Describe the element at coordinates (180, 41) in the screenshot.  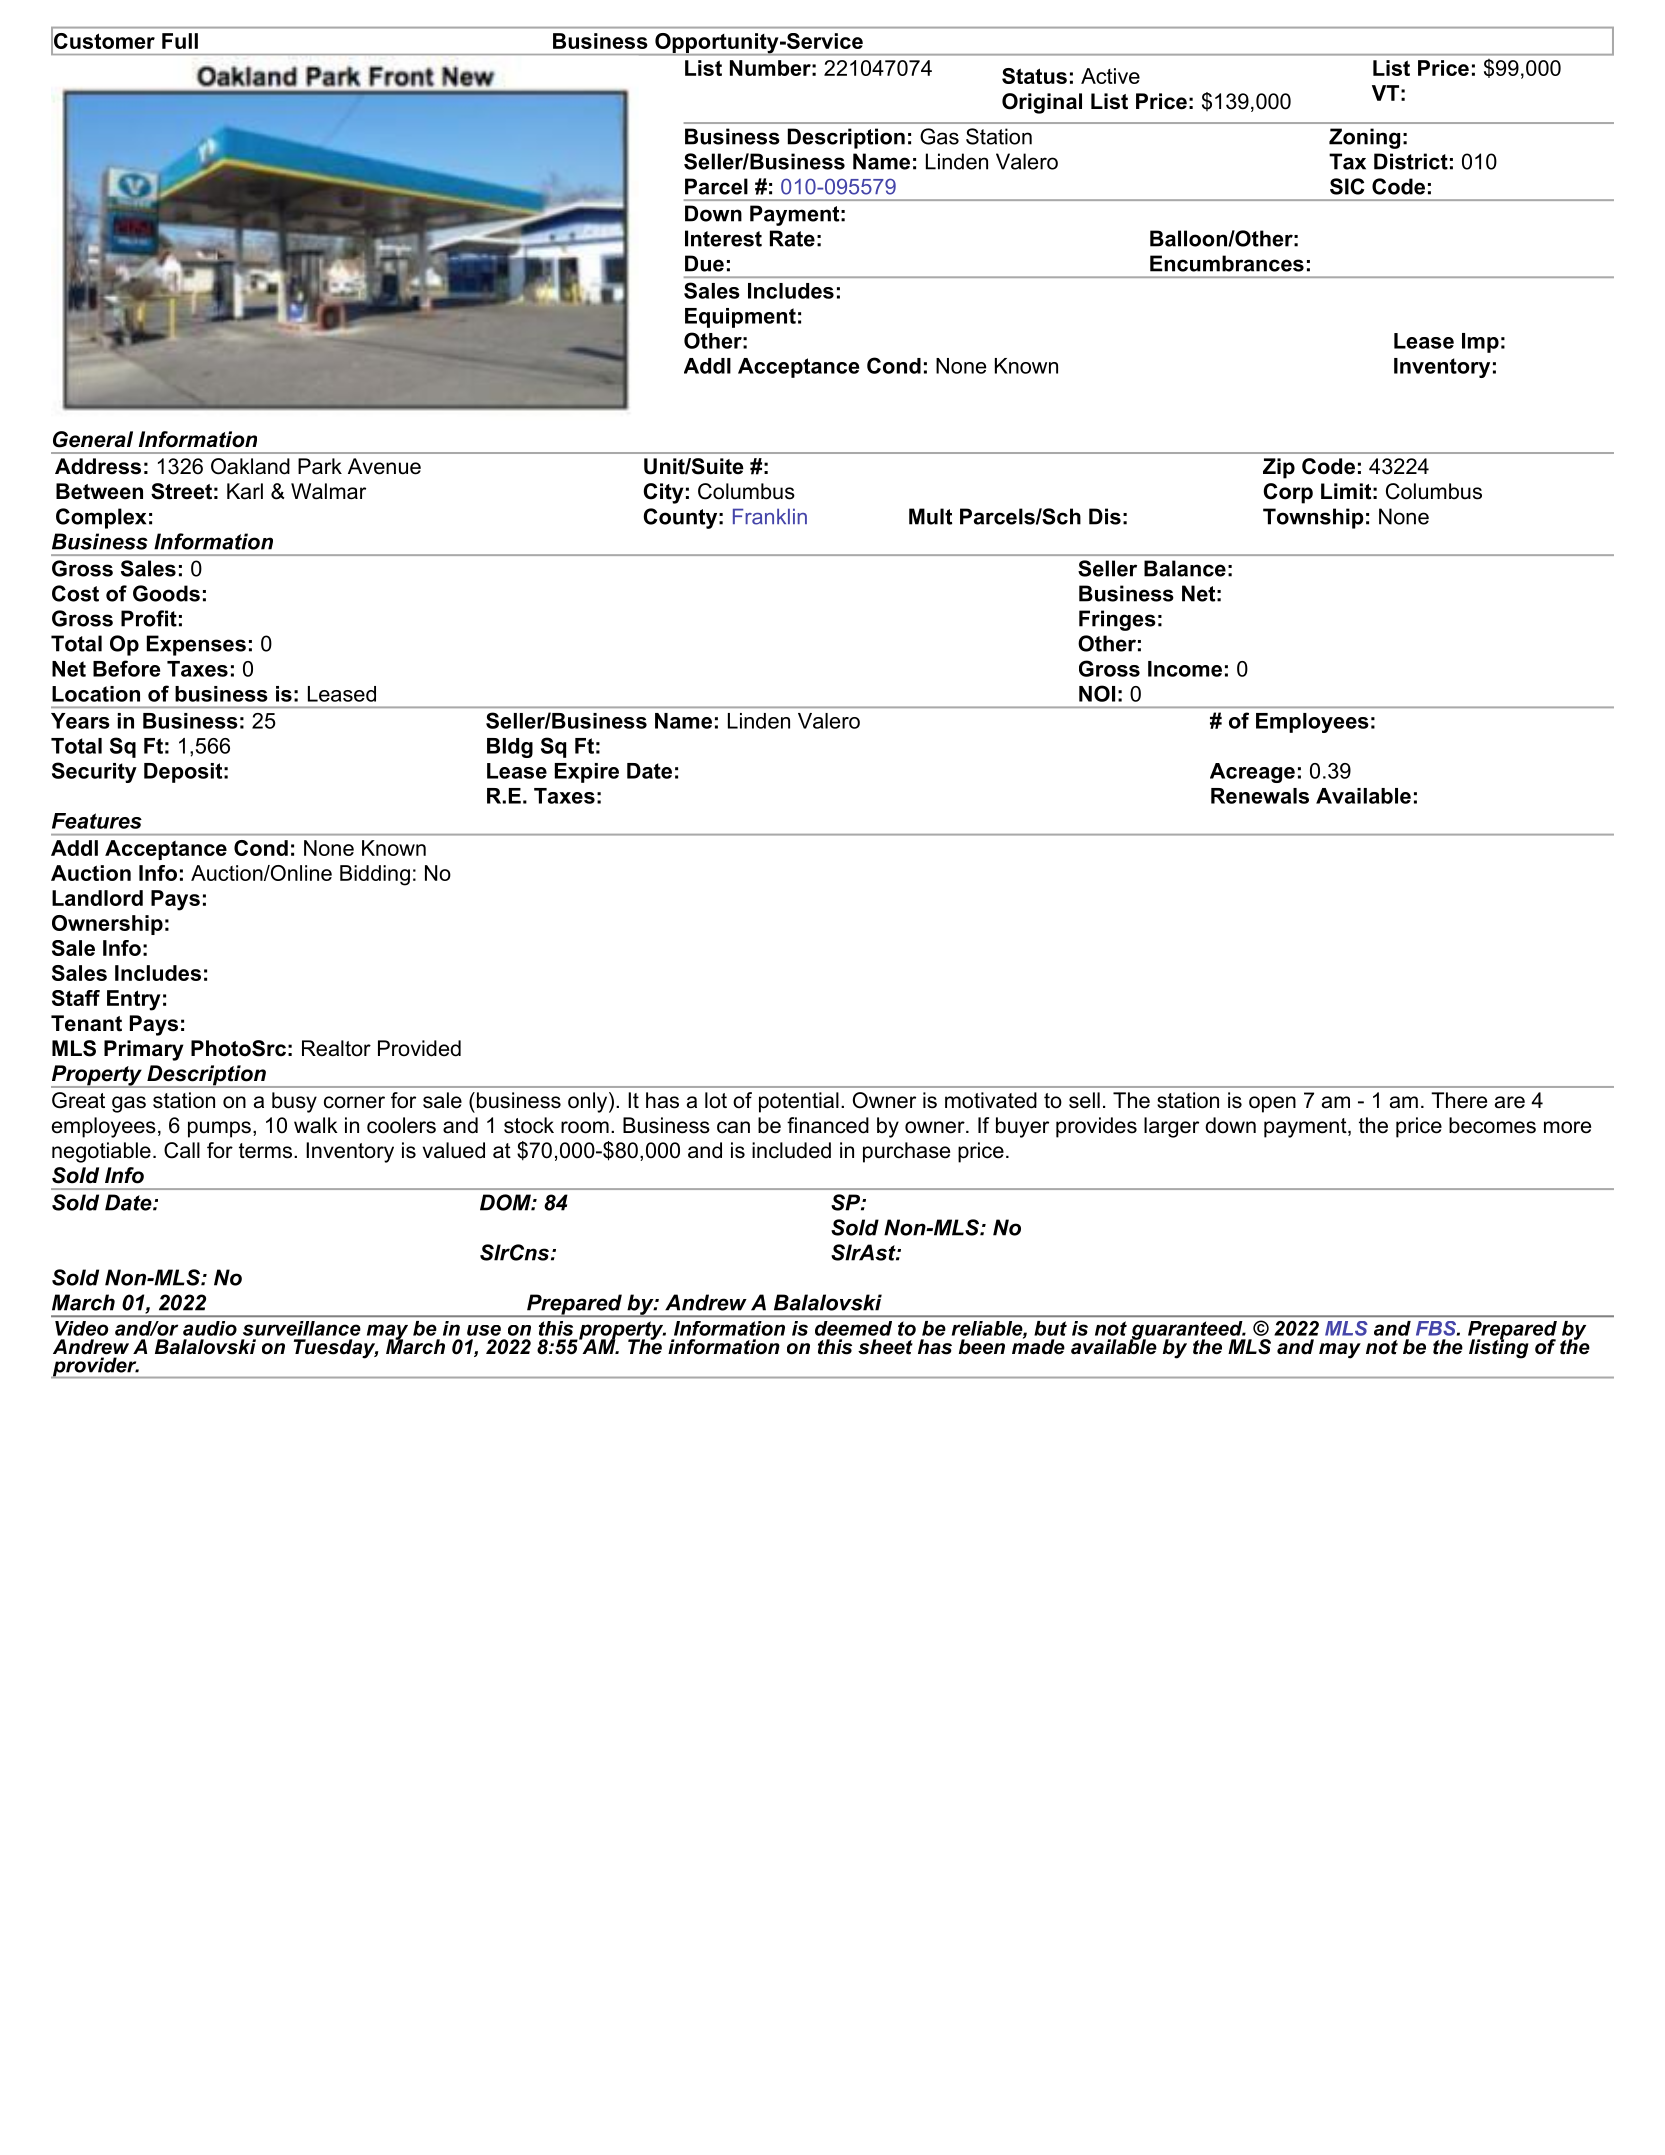
I see `Full` at that location.
